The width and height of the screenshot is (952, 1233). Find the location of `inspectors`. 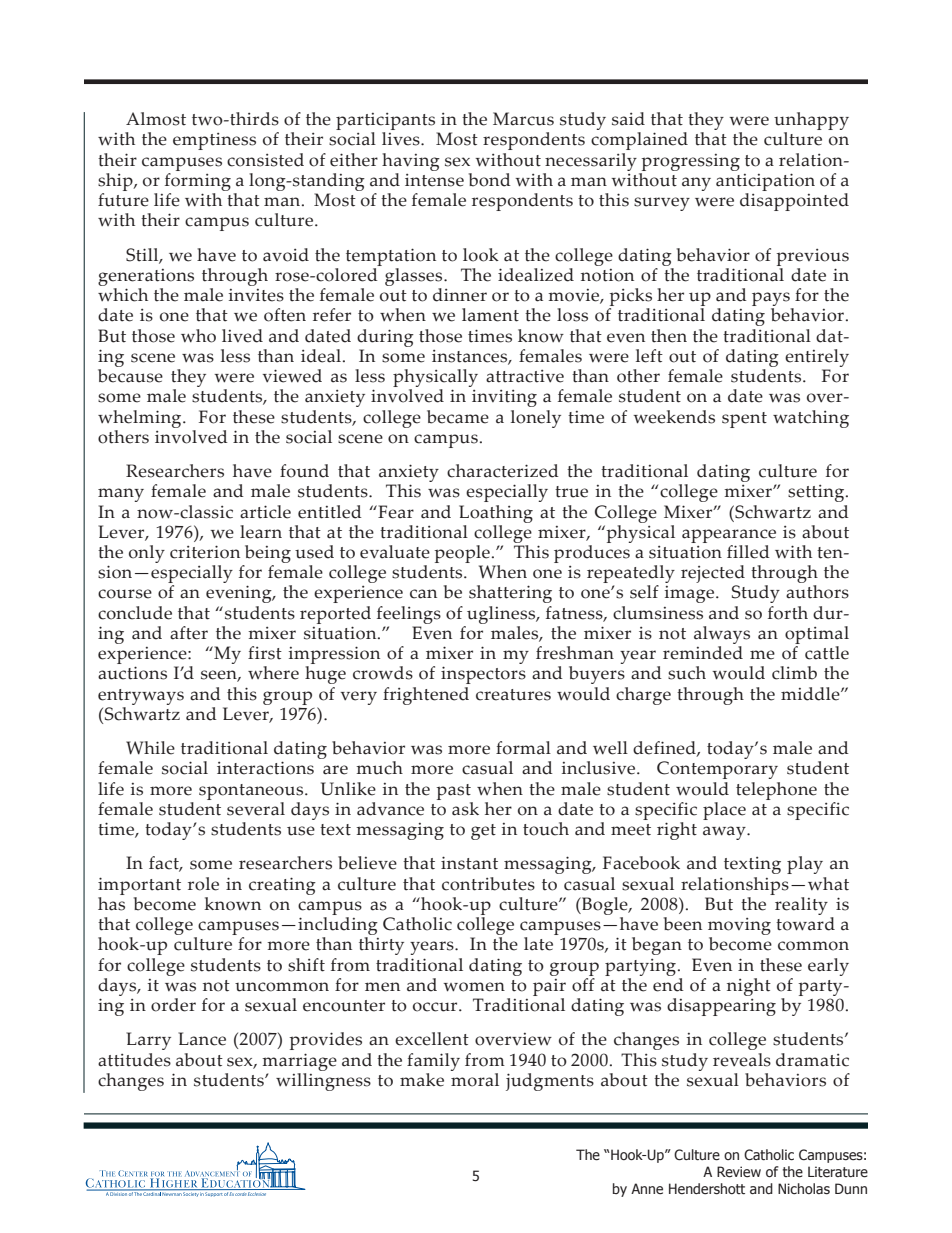

inspectors is located at coordinates (483, 675).
